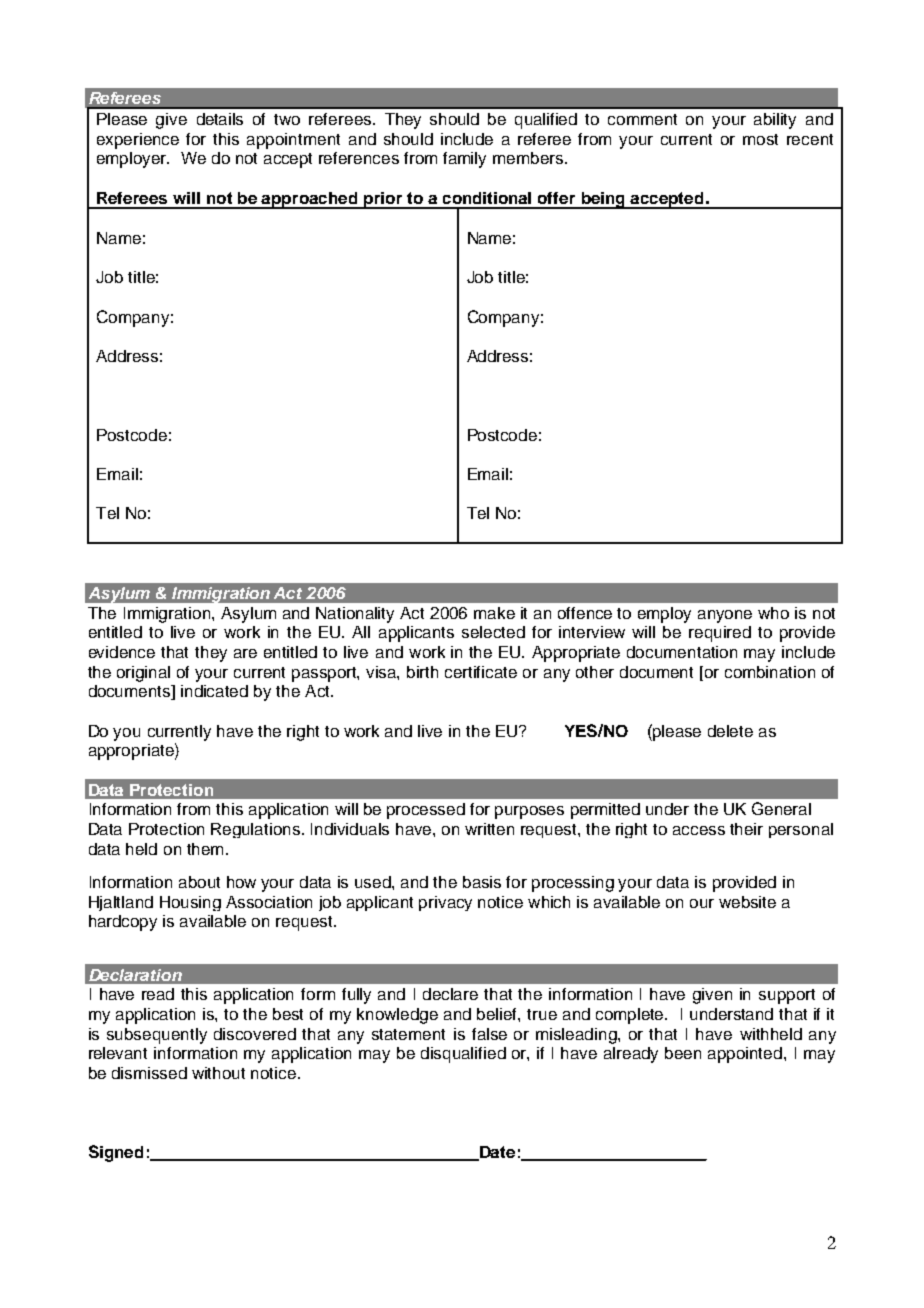 This screenshot has width=924, height=1308. I want to click on details, so click(220, 119).
